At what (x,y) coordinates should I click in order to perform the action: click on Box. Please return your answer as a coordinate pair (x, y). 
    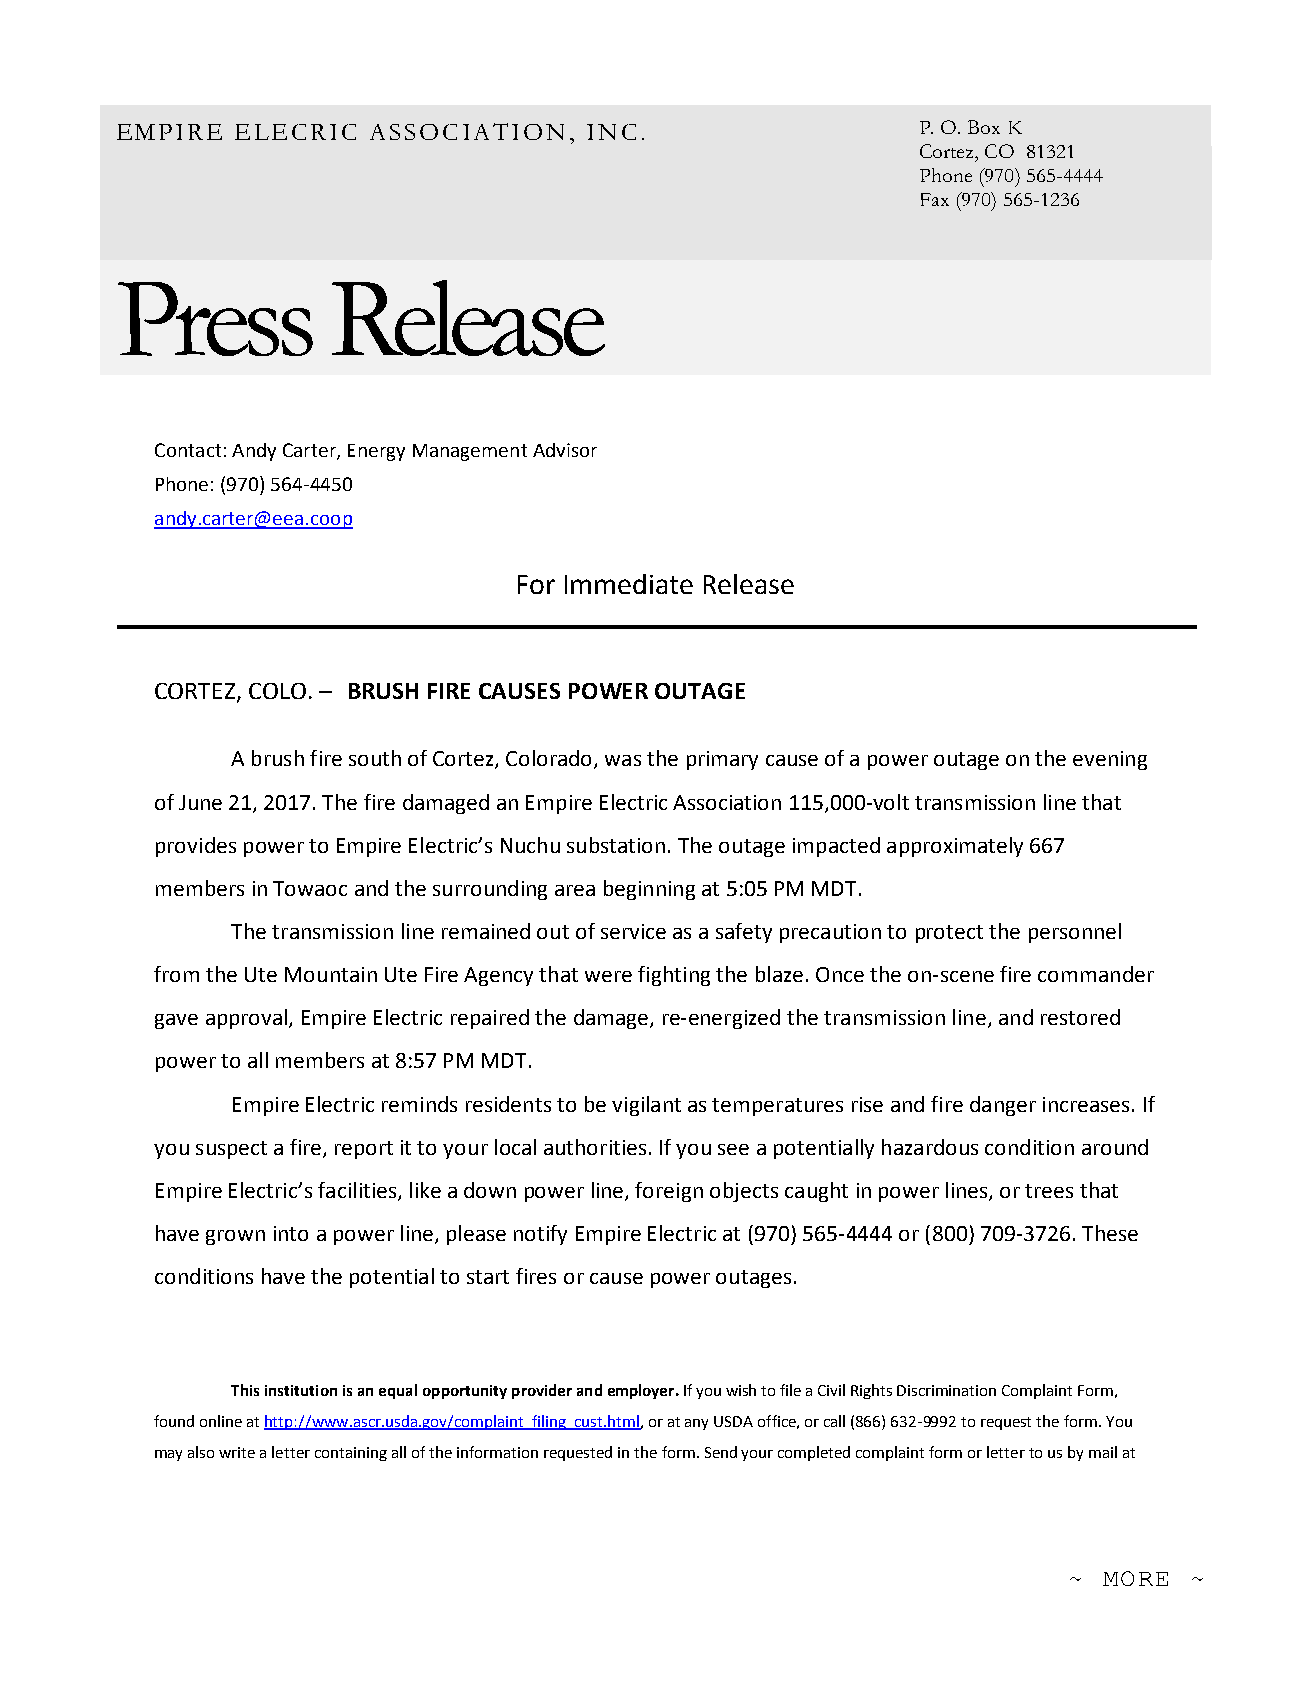
    Looking at the image, I should click on (984, 127).
